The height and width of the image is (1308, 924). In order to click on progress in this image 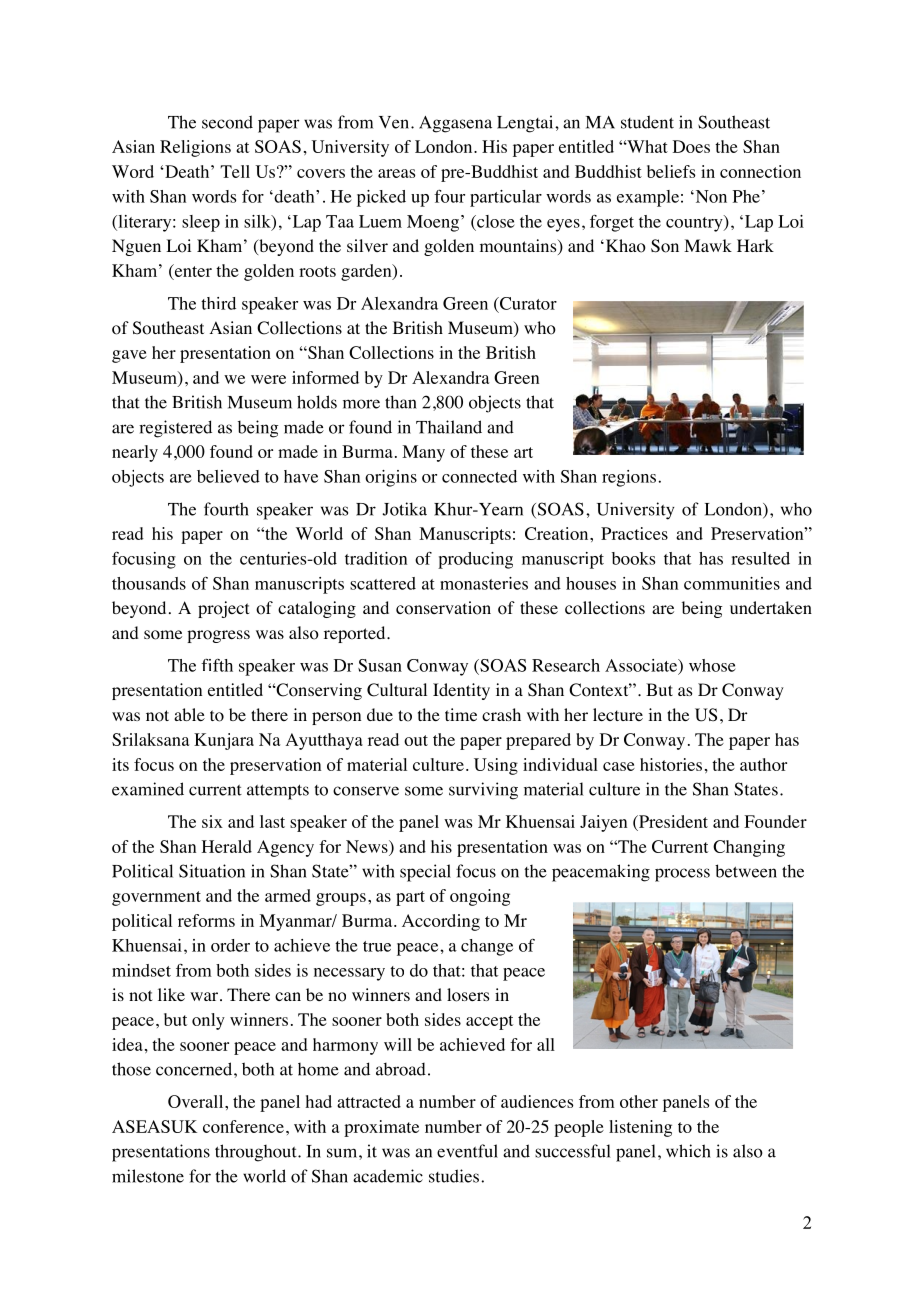, I will do `click(218, 636)`.
